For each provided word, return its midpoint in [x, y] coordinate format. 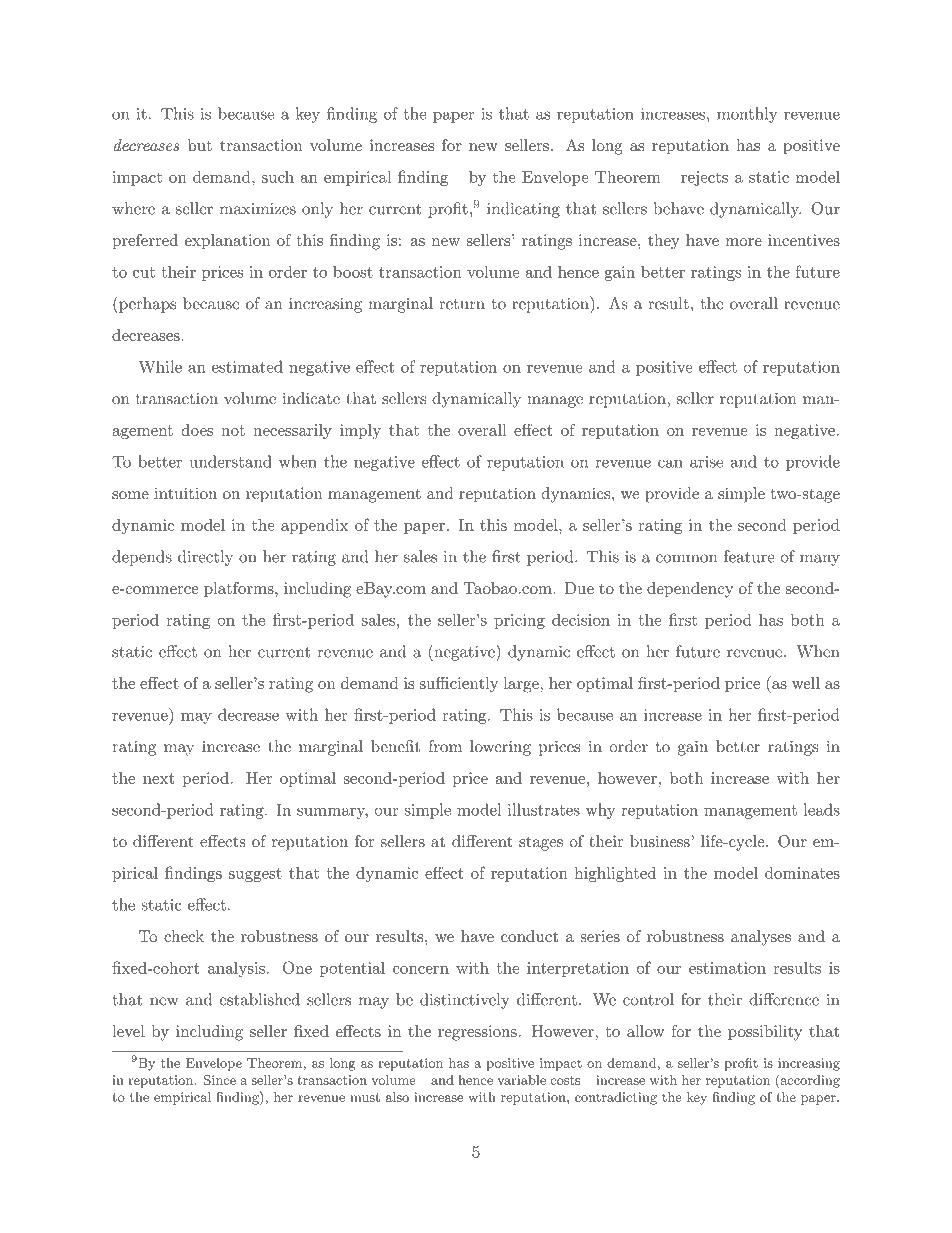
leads [822, 809]
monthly [747, 115]
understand [230, 461]
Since [220, 1080]
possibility [765, 1033]
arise [706, 462]
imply [360, 431]
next [158, 778]
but [200, 145]
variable [522, 1080]
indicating [523, 210]
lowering [500, 748]
